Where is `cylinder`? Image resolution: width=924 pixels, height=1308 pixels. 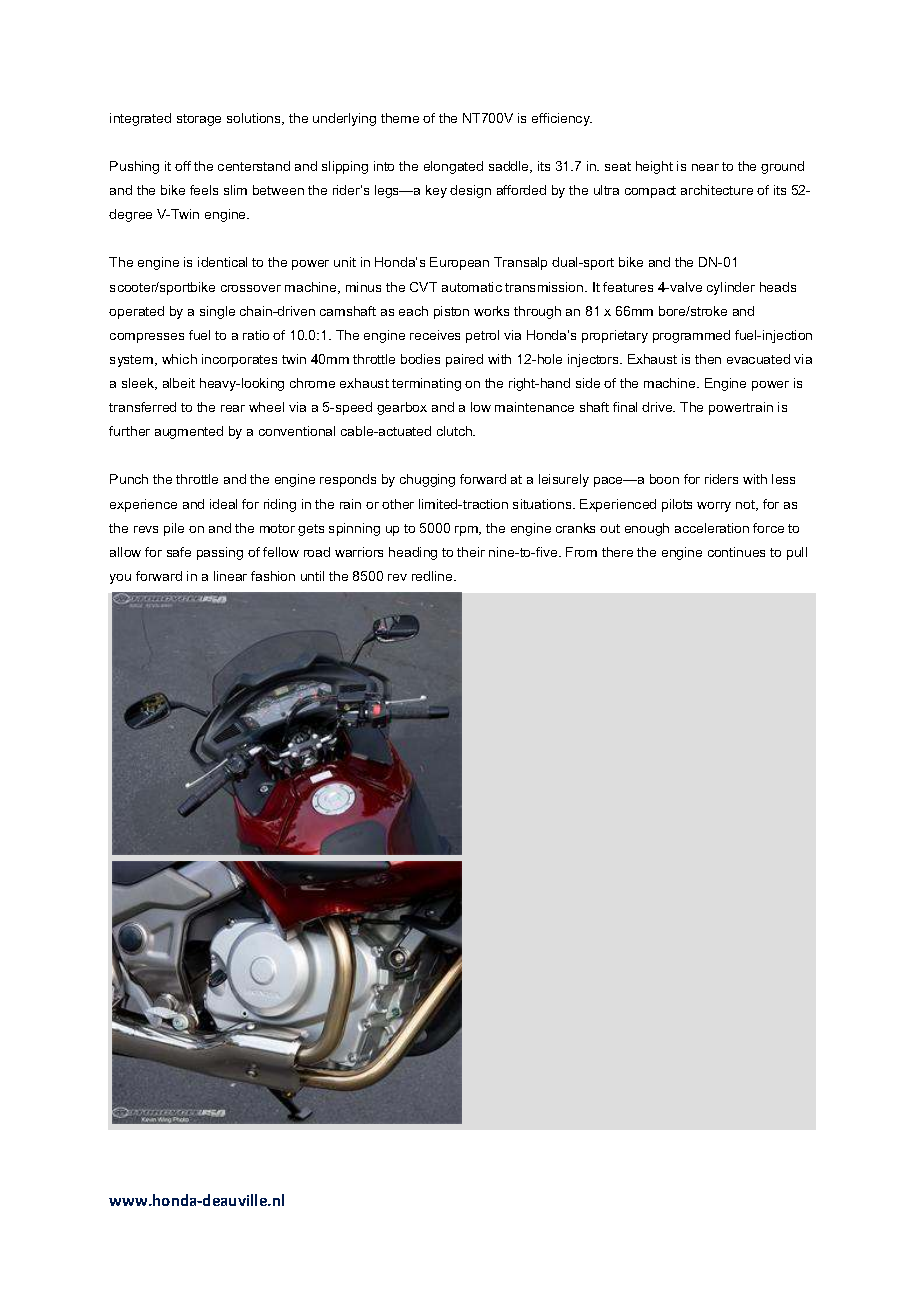
cylinder is located at coordinates (731, 288).
